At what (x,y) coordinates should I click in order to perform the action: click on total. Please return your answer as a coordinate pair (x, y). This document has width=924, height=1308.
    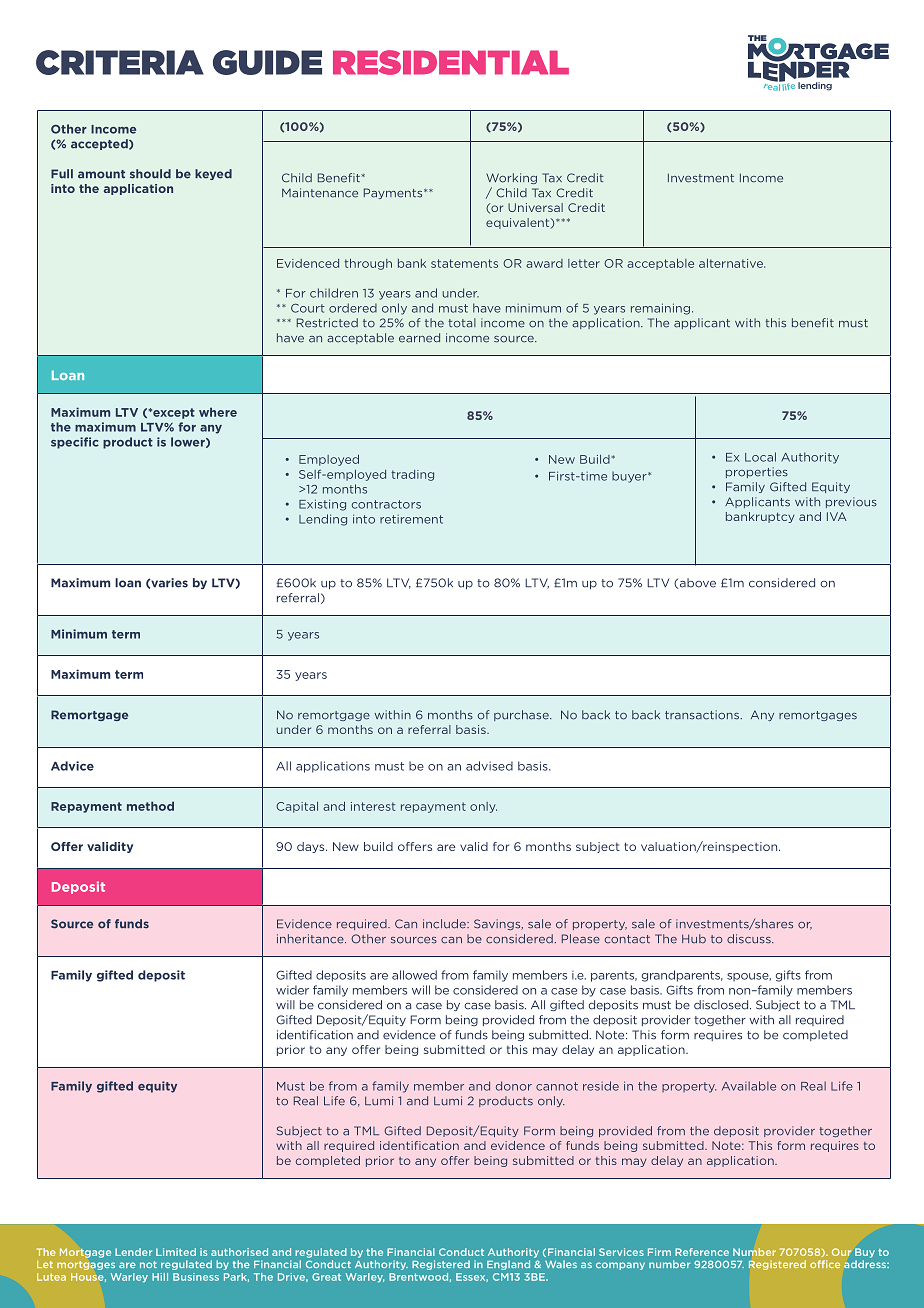
    Looking at the image, I should click on (462, 323).
